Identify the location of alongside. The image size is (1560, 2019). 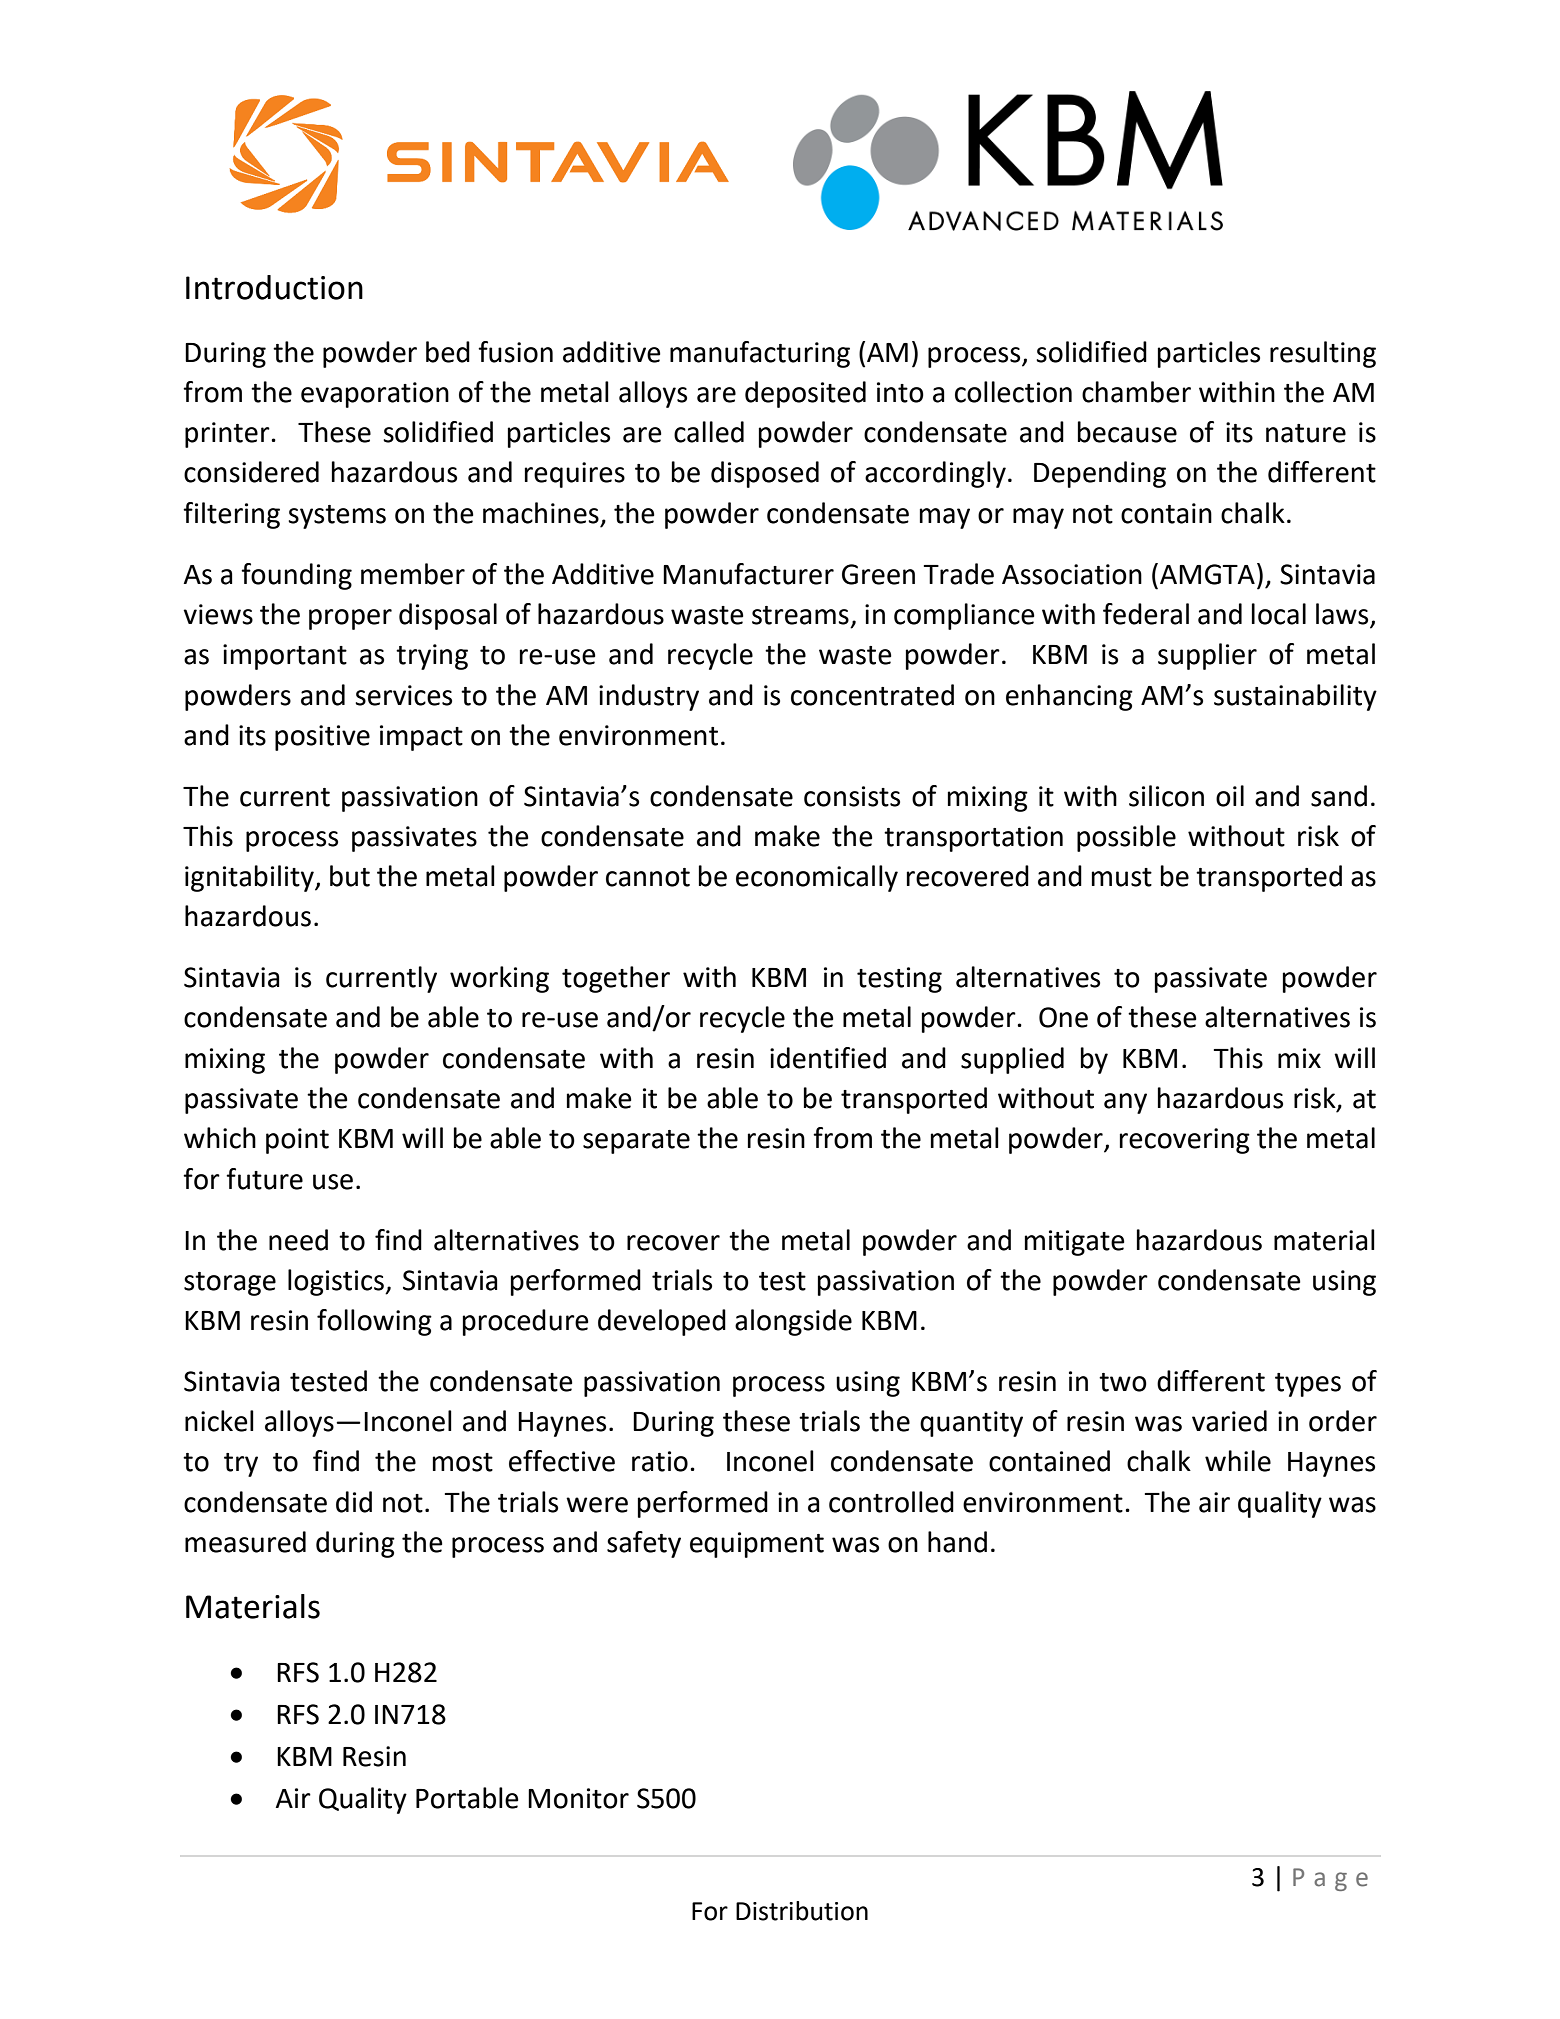
(793, 1322).
